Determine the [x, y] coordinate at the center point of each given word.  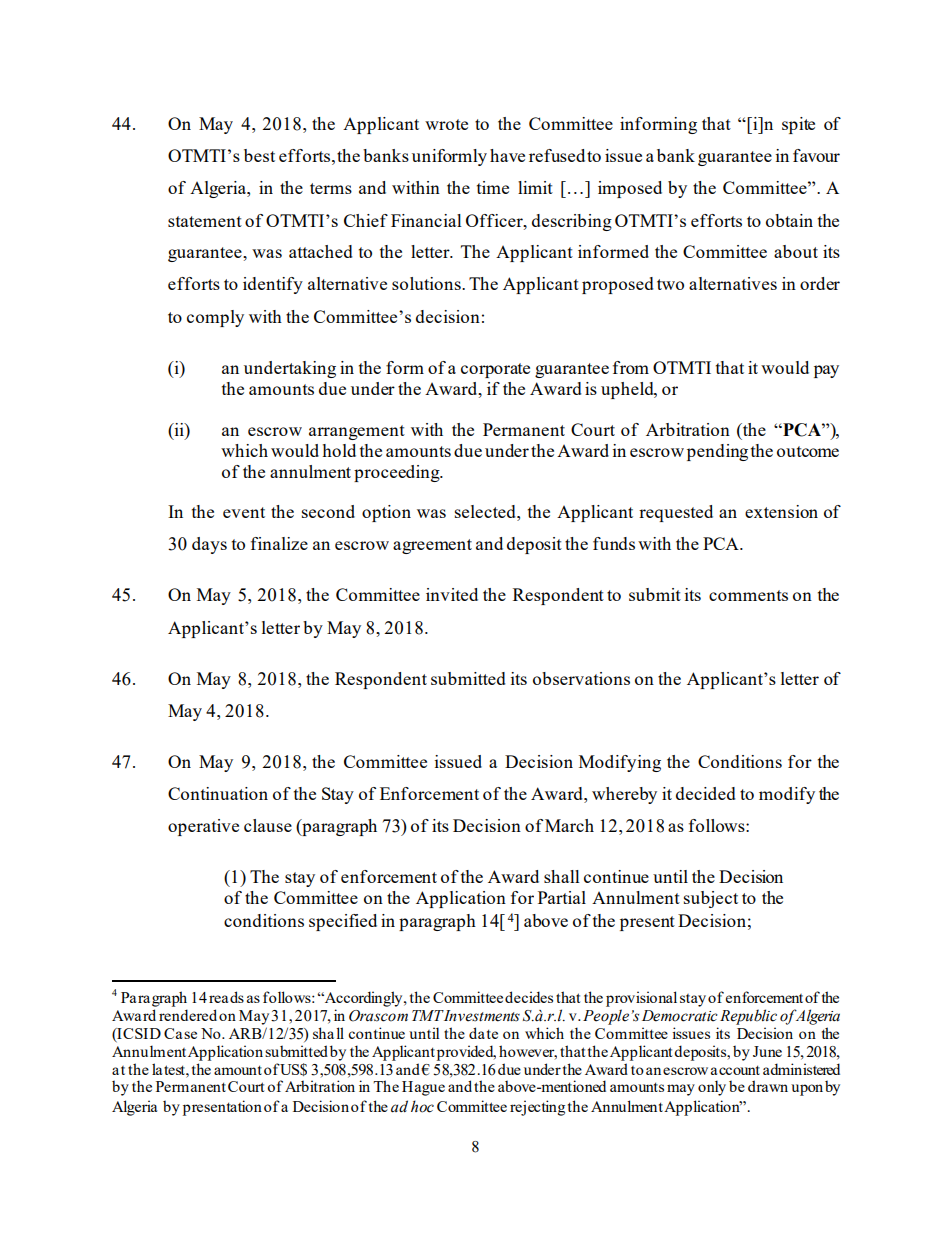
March [569, 825]
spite [798, 125]
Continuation [218, 793]
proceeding [398, 473]
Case [180, 1033]
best [259, 155]
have [507, 155]
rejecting [537, 1108]
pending [717, 452]
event [244, 512]
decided [706, 793]
